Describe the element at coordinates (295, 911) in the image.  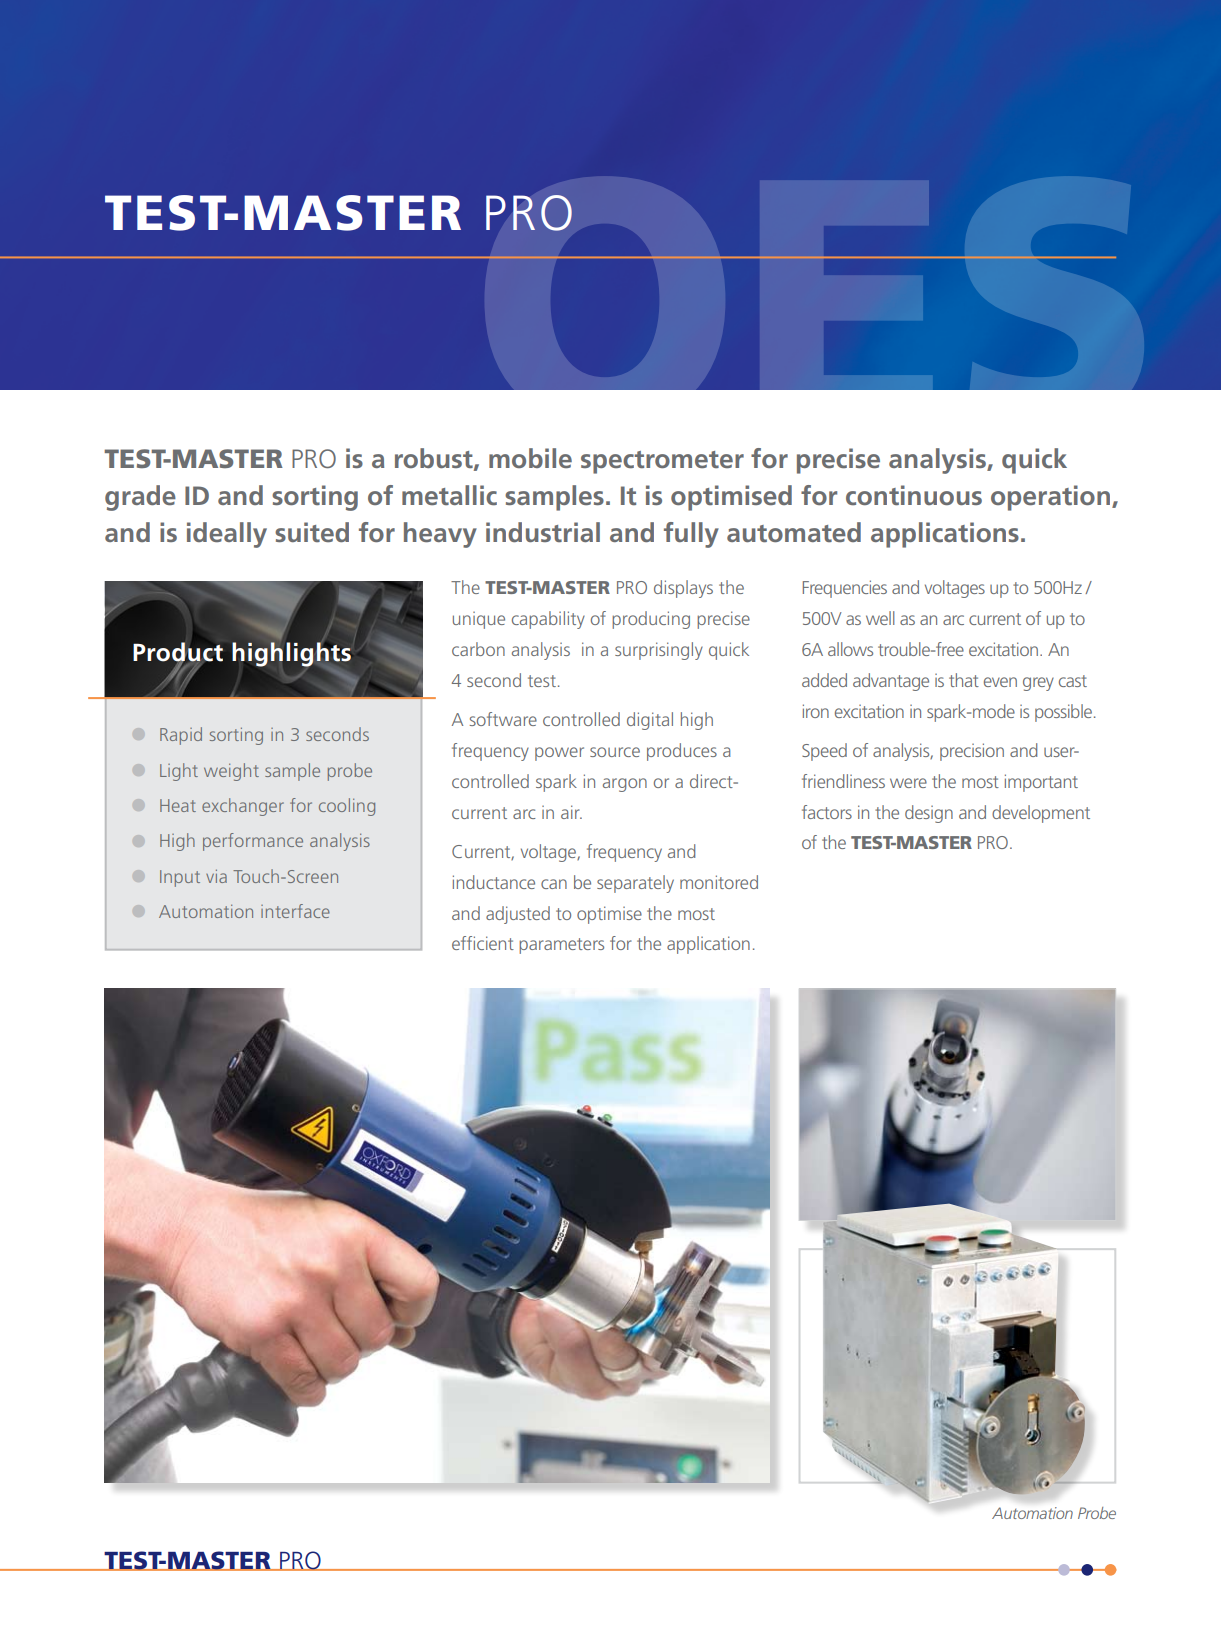
I see `interface` at that location.
